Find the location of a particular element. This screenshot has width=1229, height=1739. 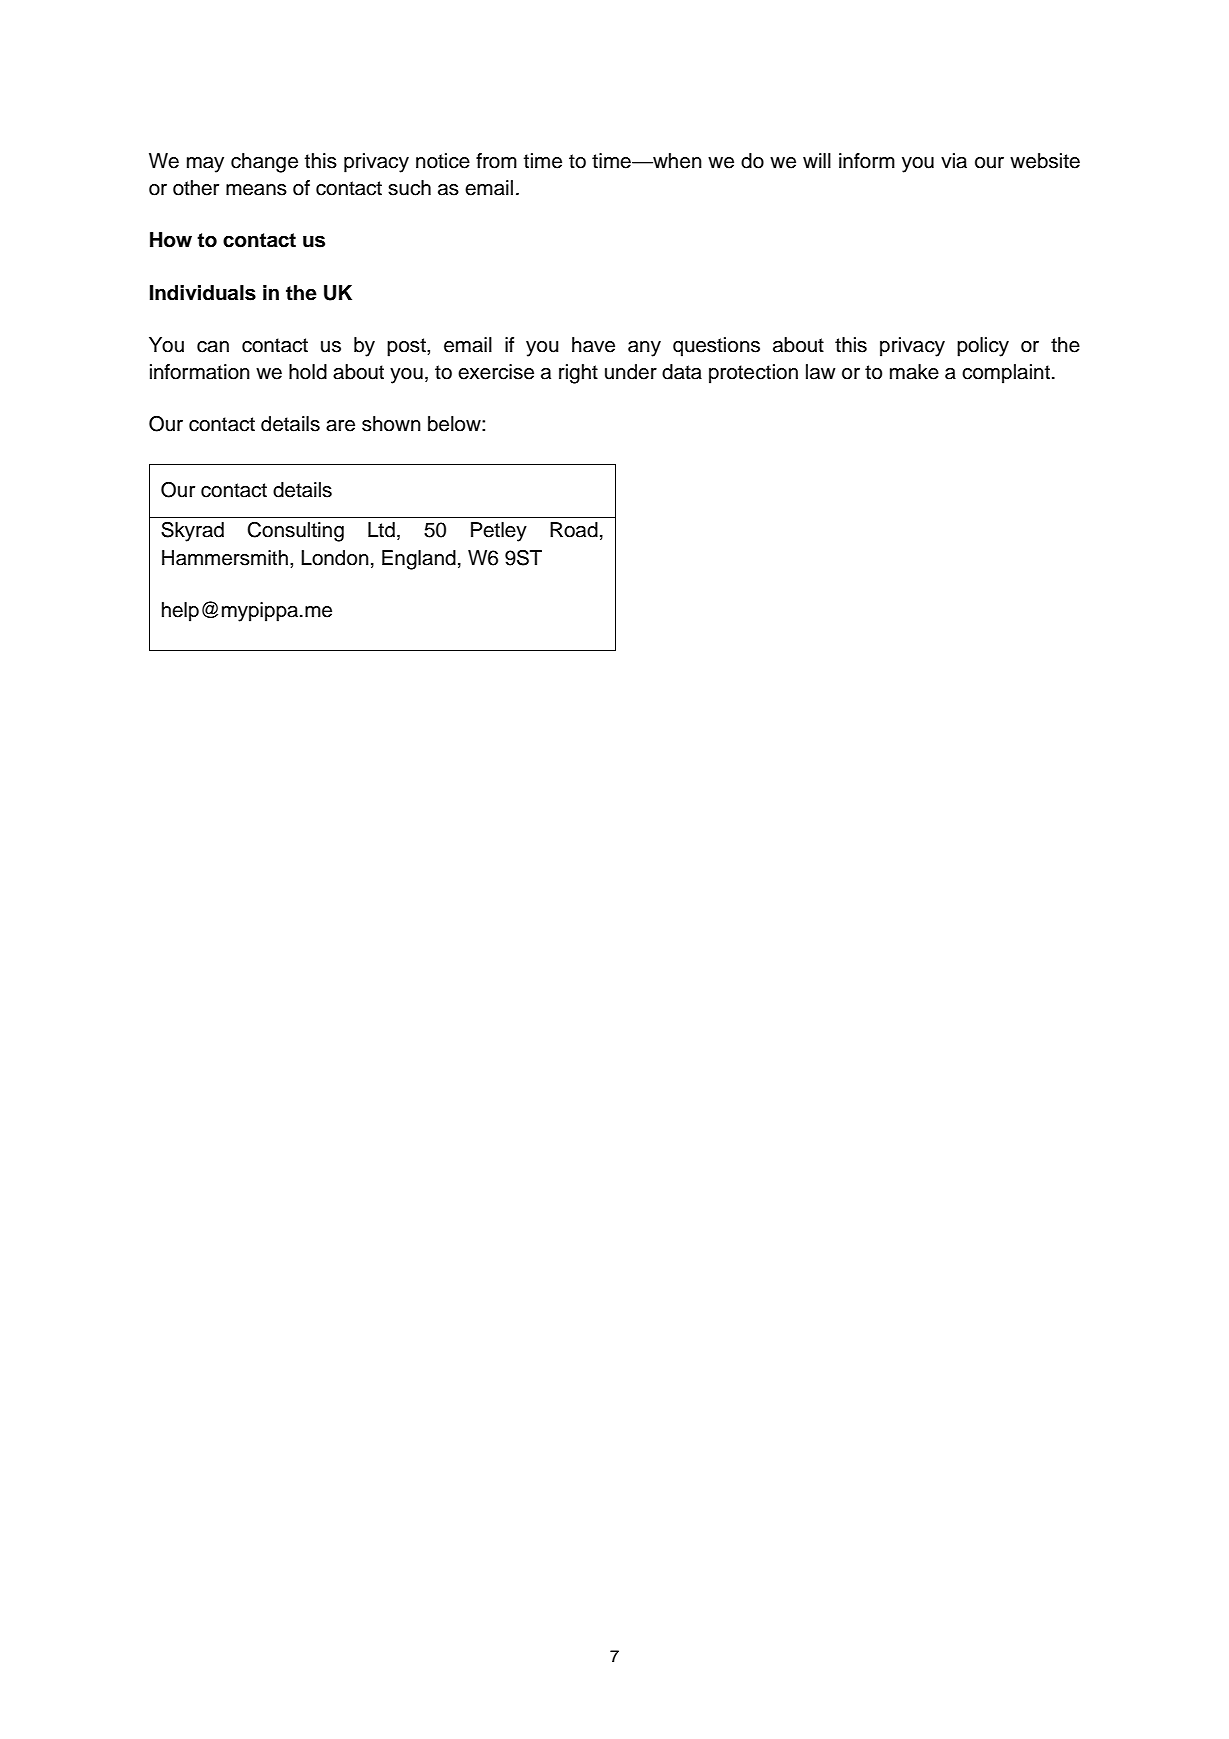

policy is located at coordinates (983, 347).
